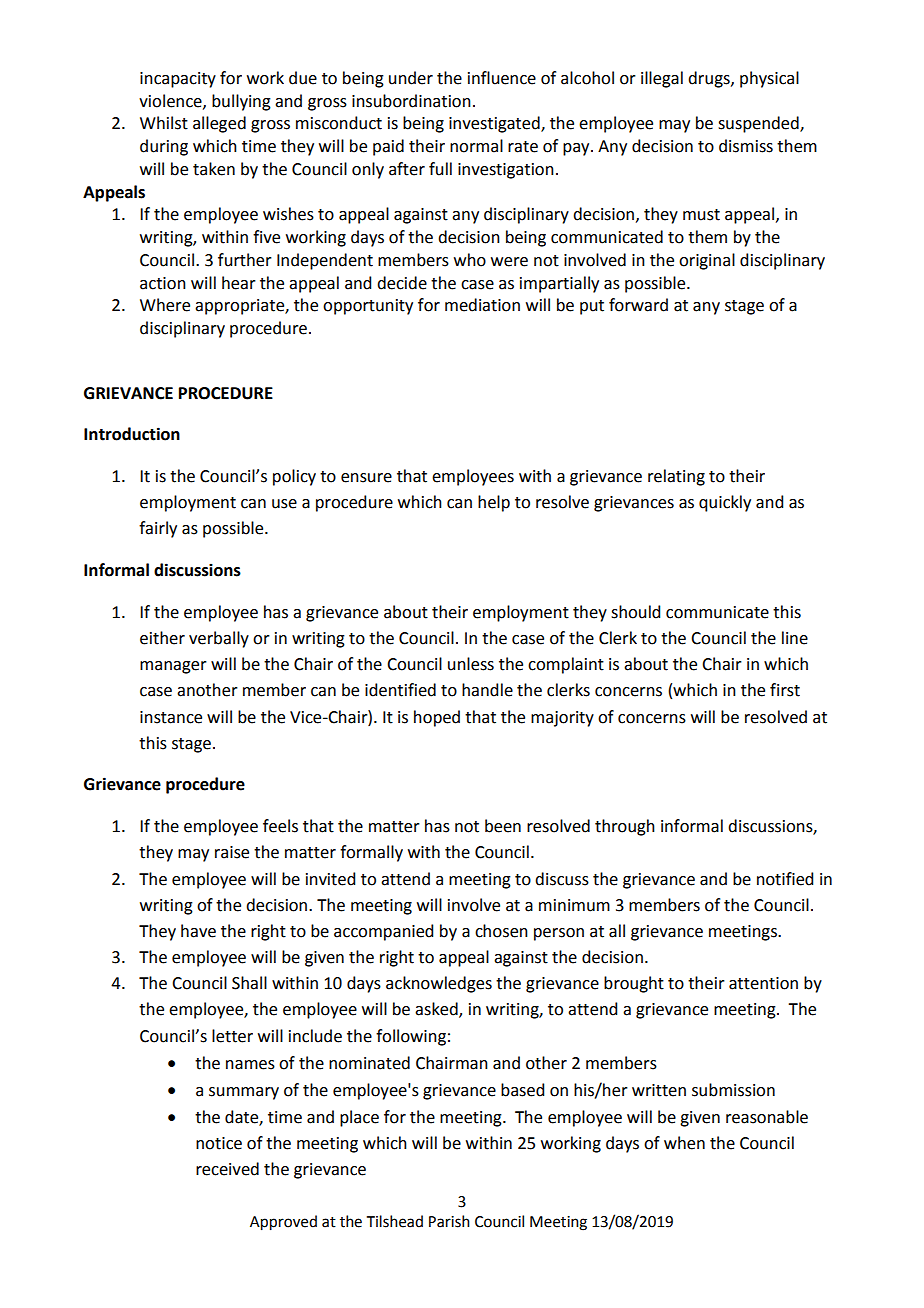 The image size is (924, 1308). I want to click on drugs, so click(710, 79).
